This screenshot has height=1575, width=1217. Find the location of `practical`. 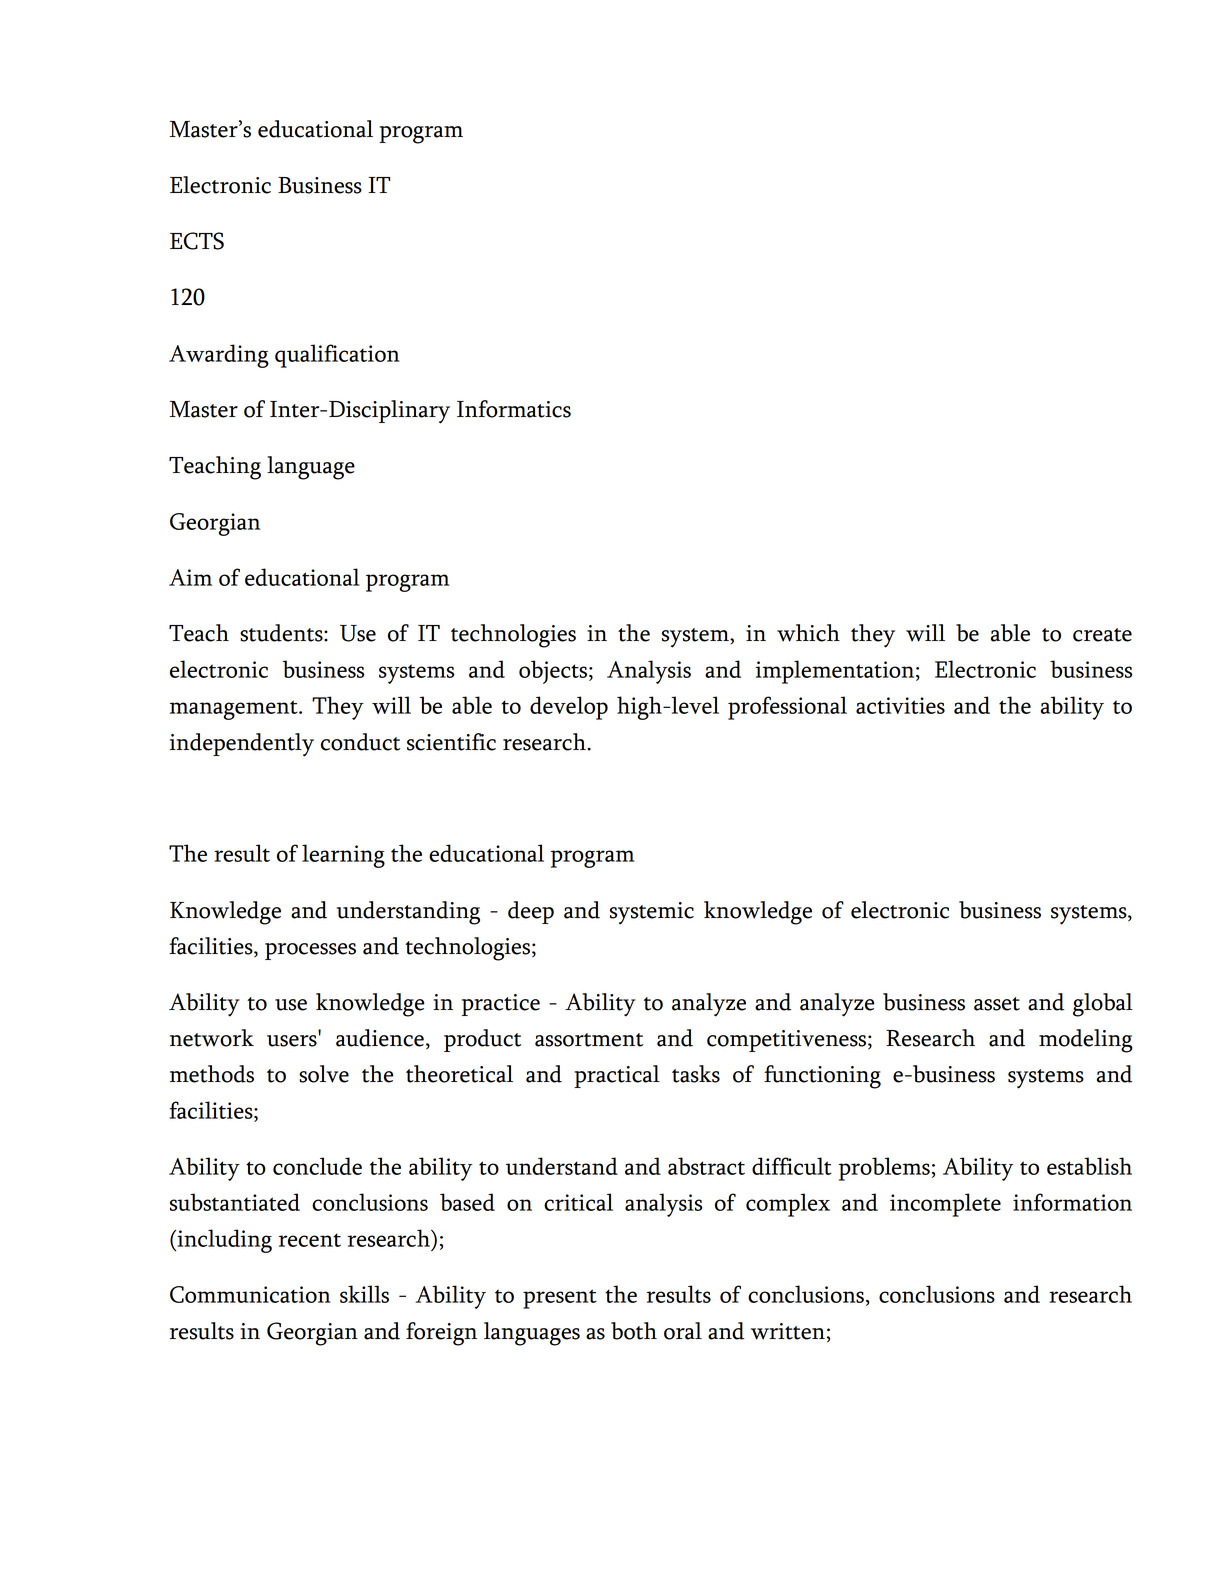

practical is located at coordinates (617, 1076).
